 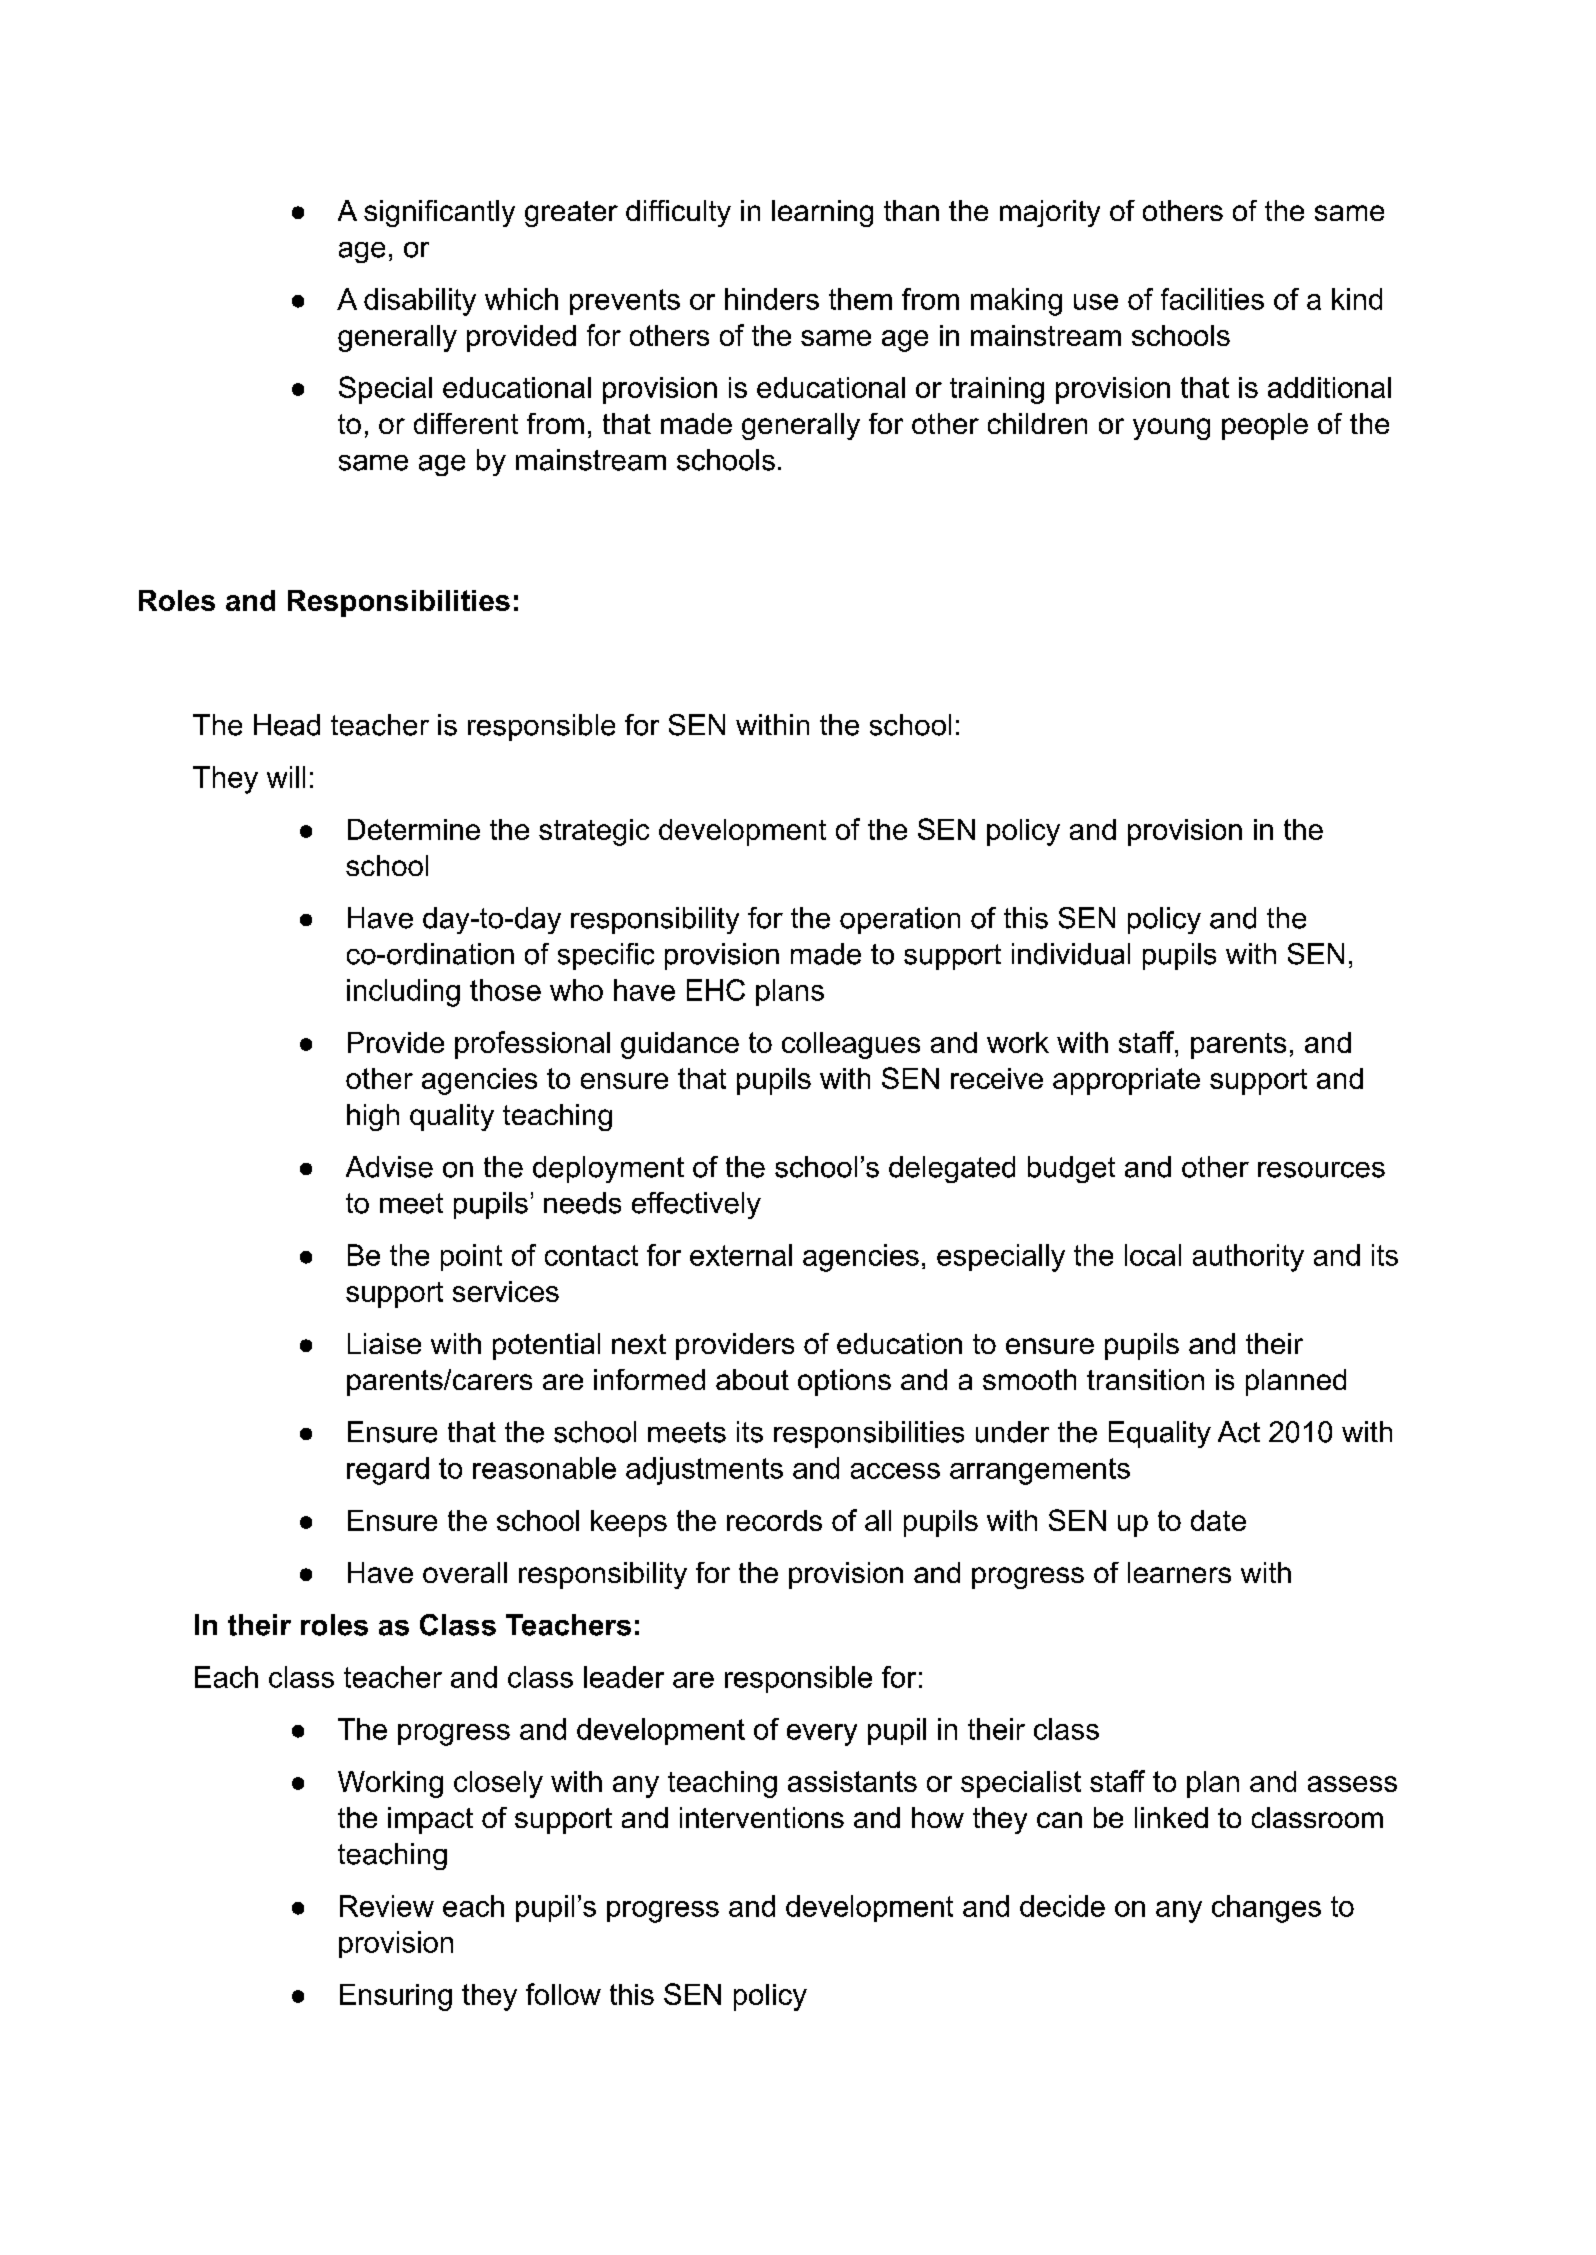 I want to click on high, so click(x=373, y=1117).
